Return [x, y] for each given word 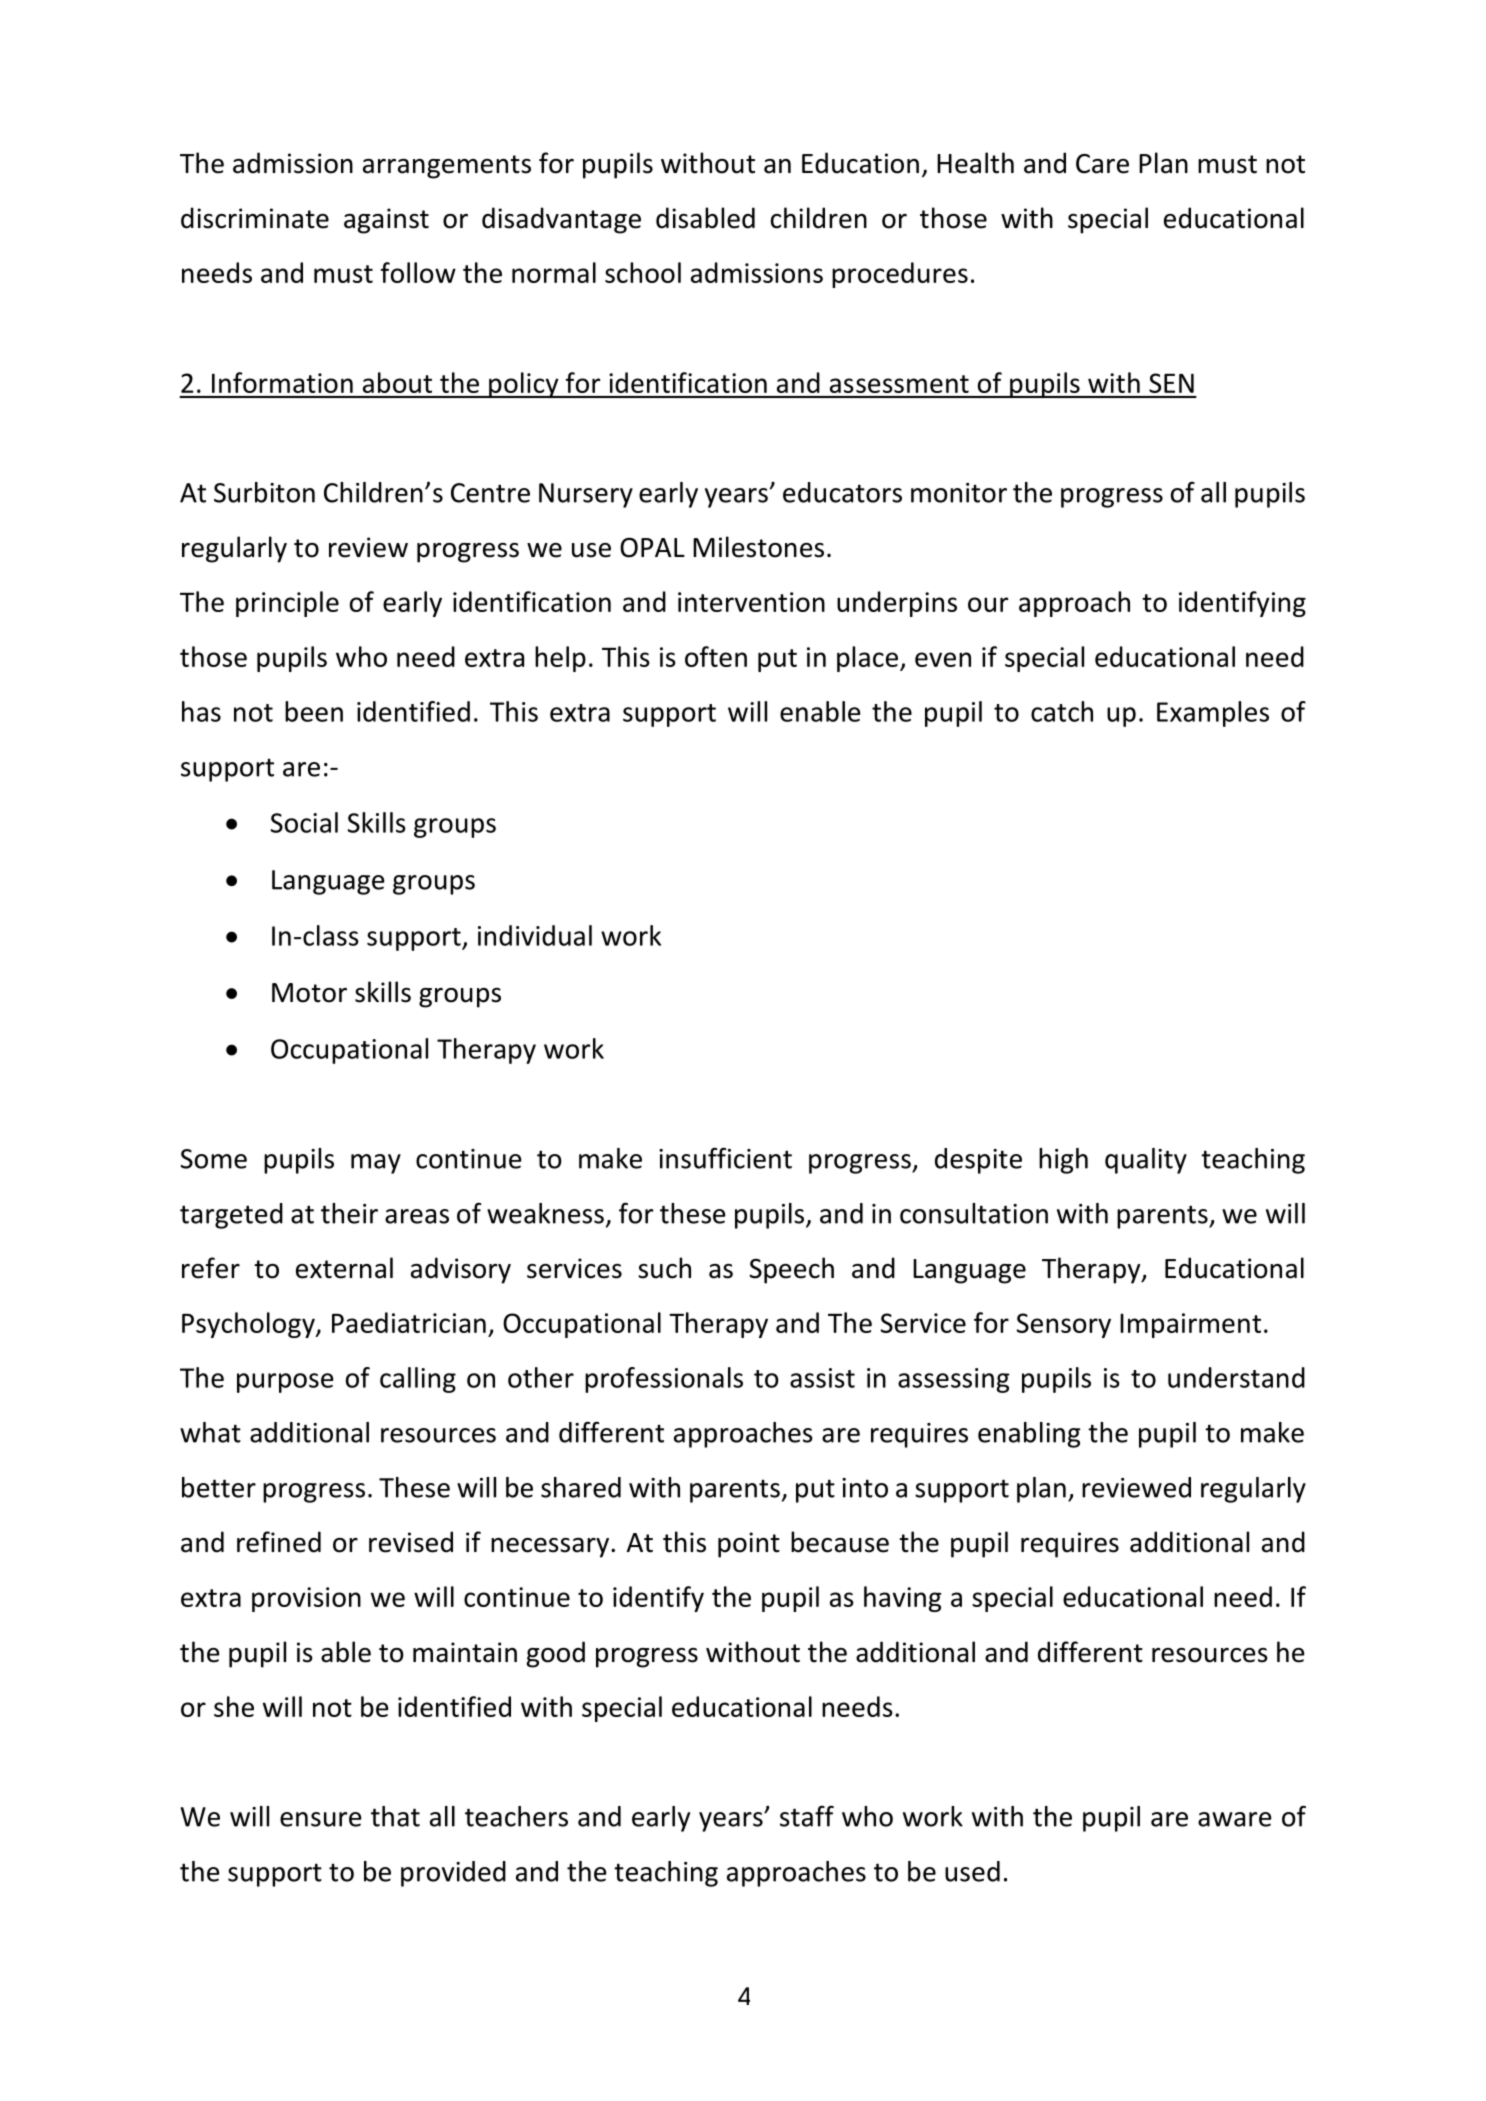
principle [287, 604]
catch [1062, 711]
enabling [1029, 1435]
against [386, 221]
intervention [751, 602]
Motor [309, 993]
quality [1146, 1161]
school [643, 272]
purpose [285, 1383]
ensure [321, 1819]
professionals [664, 1380]
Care [1102, 164]
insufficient [725, 1158]
